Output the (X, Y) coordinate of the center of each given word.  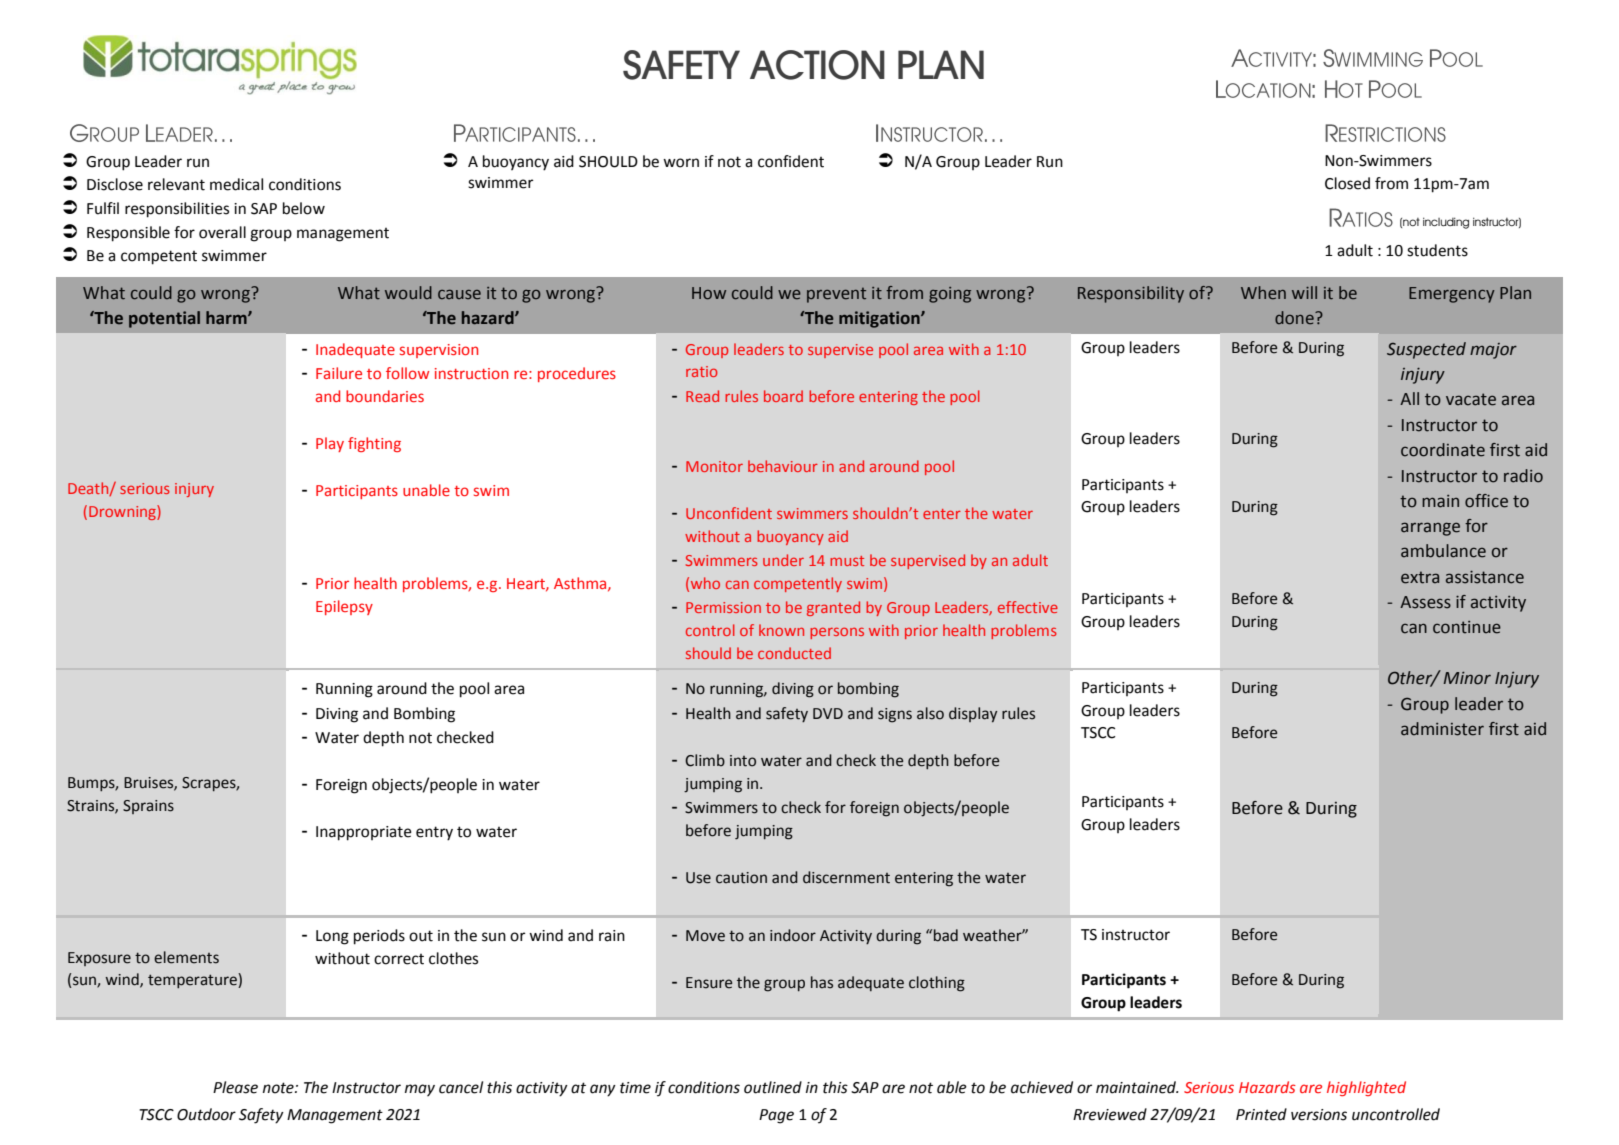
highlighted (1366, 1088)
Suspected (1426, 350)
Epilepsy (344, 607)
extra (1420, 577)
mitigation (880, 319)
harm (227, 317)
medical (236, 184)
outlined (773, 1087)
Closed (1347, 183)
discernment (846, 877)
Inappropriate (364, 833)
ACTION (817, 65)
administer (1442, 729)
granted (833, 608)
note (279, 1088)
